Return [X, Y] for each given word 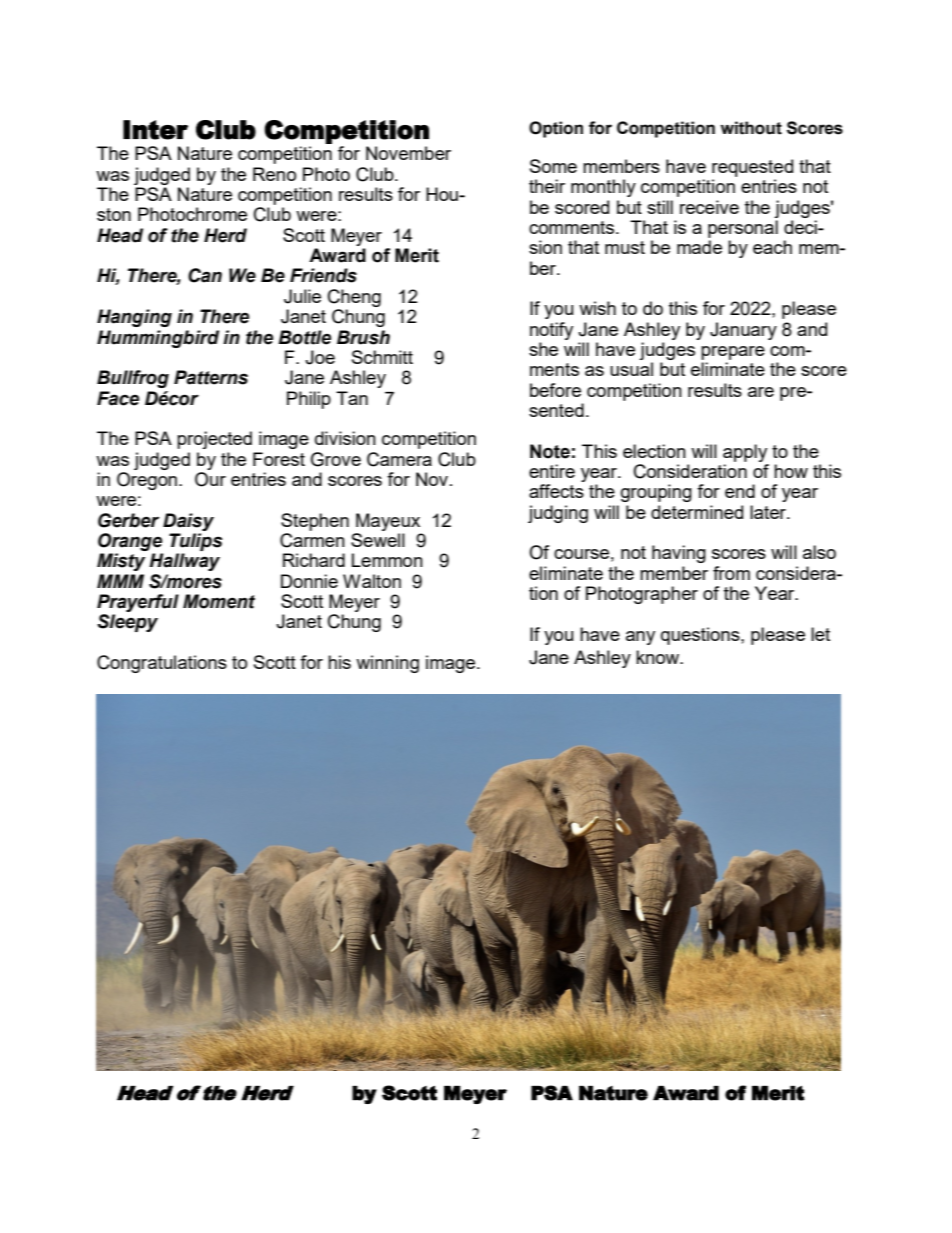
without [751, 128]
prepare [733, 353]
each [772, 247]
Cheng [354, 298]
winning [387, 664]
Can [205, 275]
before [555, 390]
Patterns [211, 377]
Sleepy [127, 623]
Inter [155, 130]
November [408, 153]
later [769, 512]
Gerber [128, 520]
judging [558, 514]
